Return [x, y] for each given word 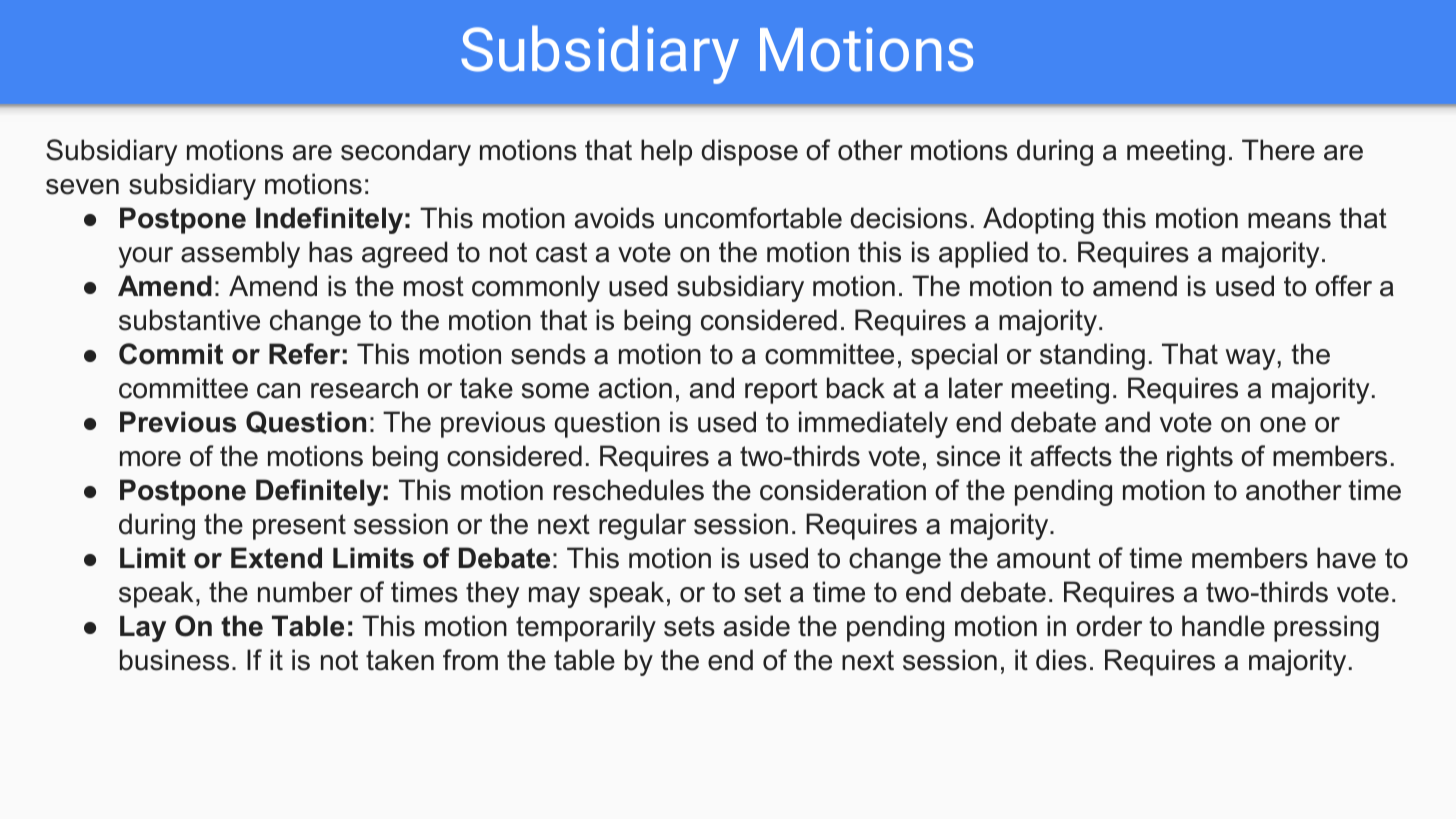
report [781, 391]
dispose [749, 152]
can [278, 391]
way [1251, 359]
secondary [406, 152]
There [1278, 150]
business [174, 660]
